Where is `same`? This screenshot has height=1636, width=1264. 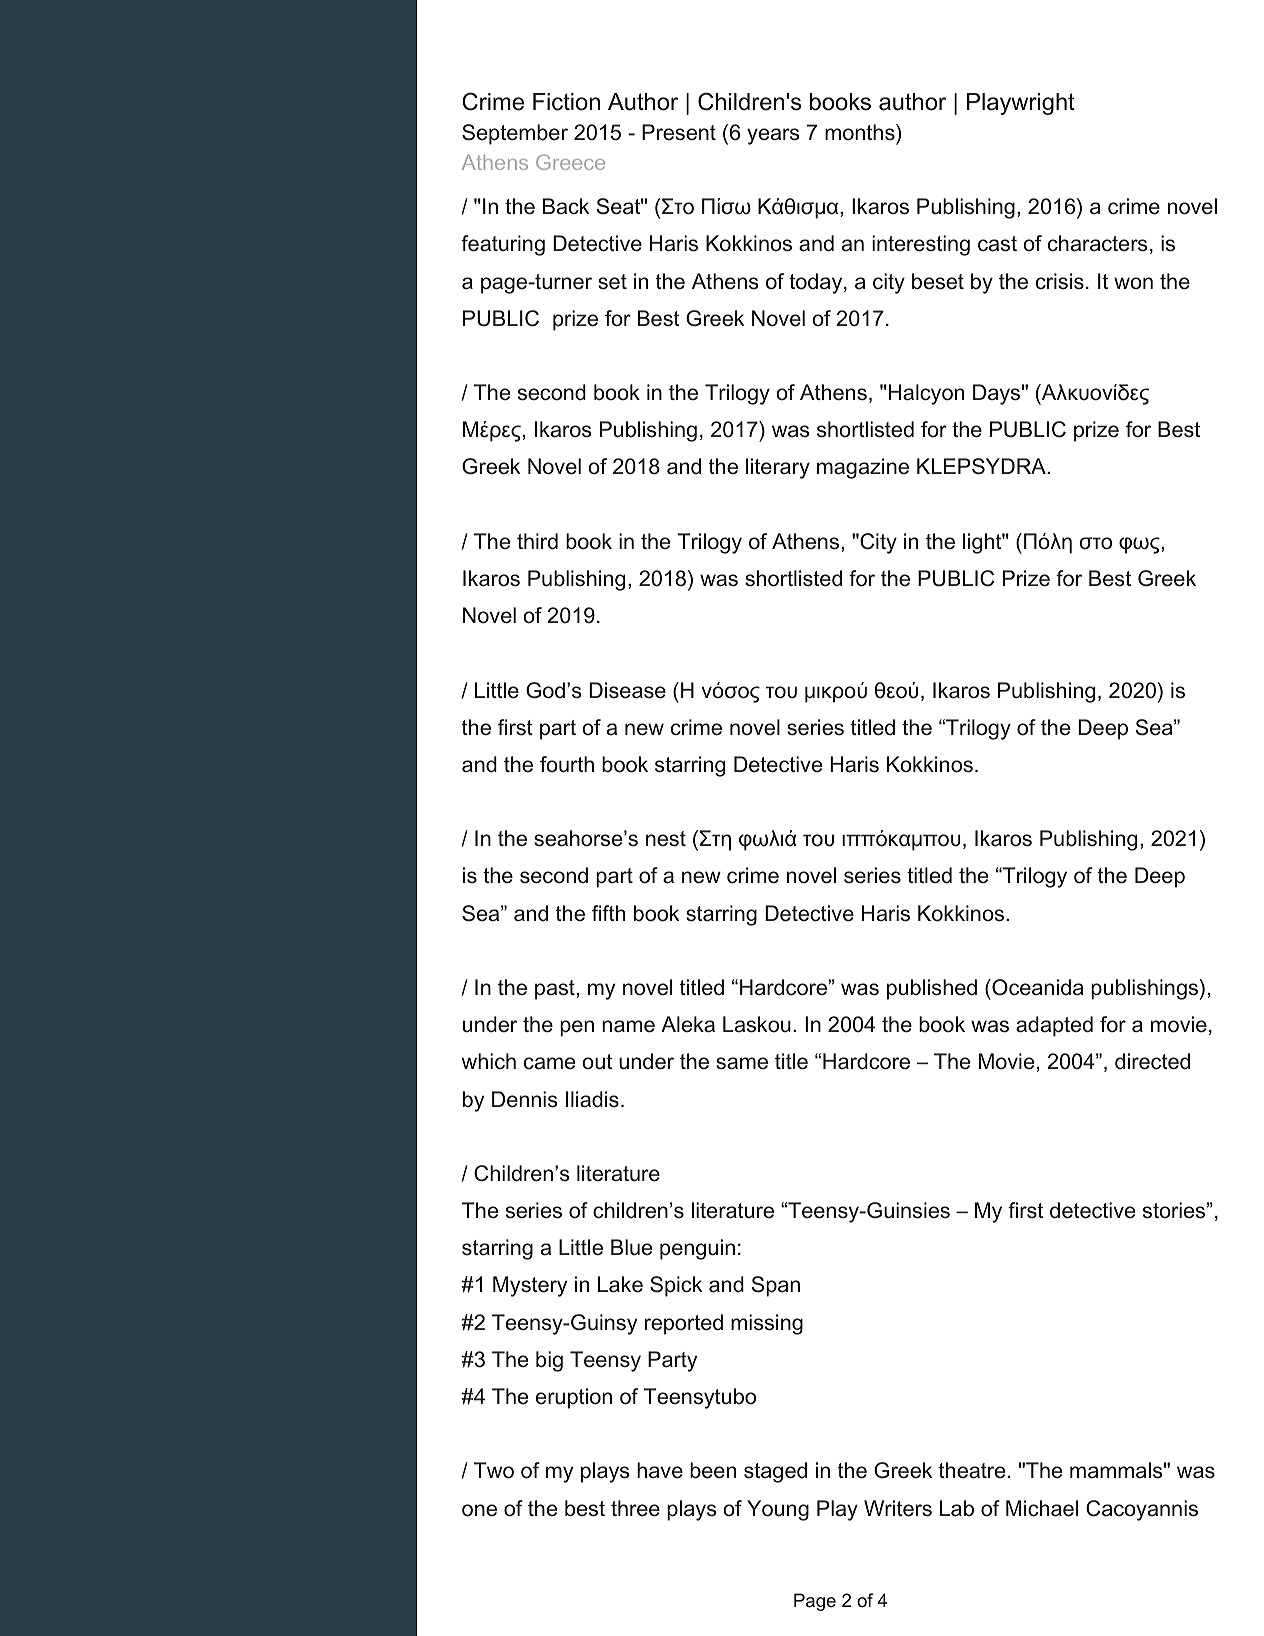
same is located at coordinates (742, 1063).
